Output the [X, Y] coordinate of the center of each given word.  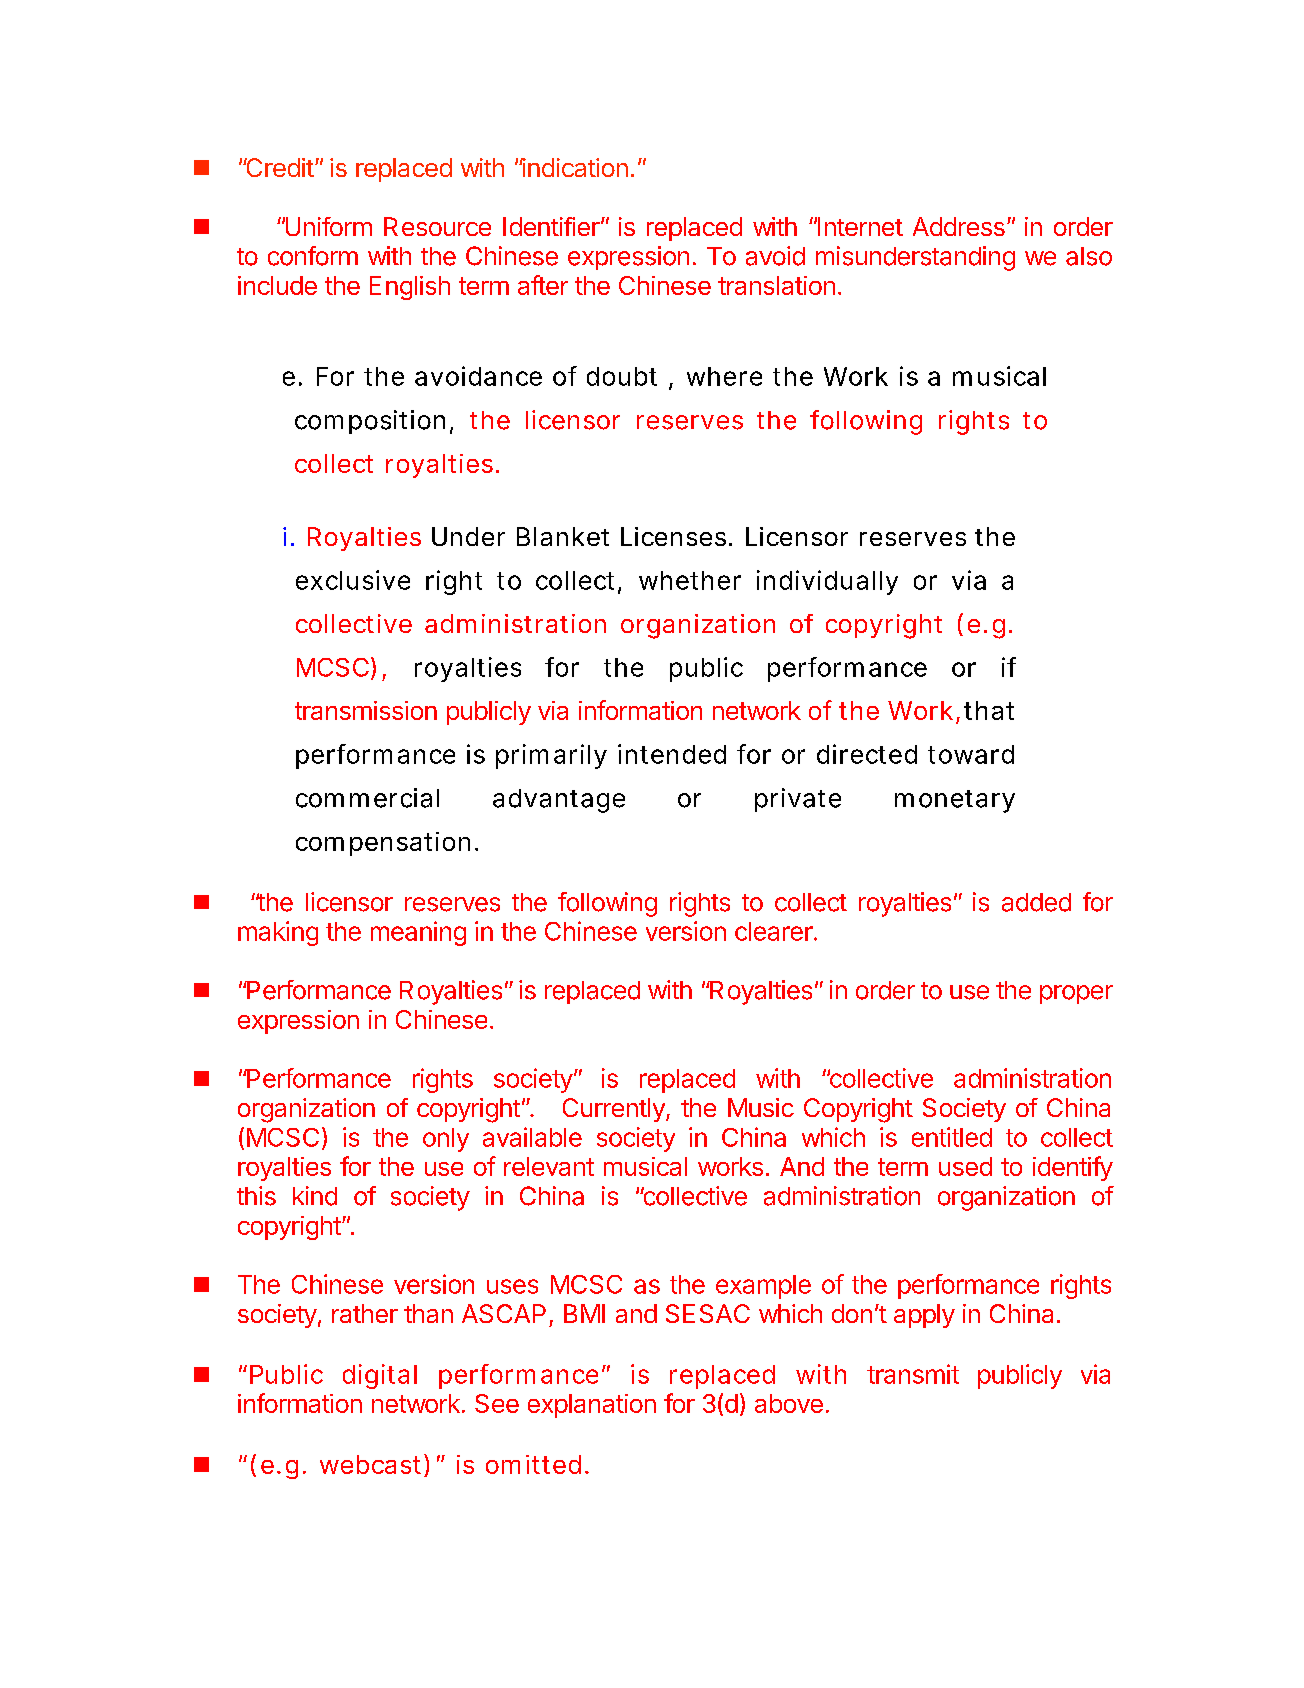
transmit [913, 1374]
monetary [955, 801]
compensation [383, 844]
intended [672, 754]
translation [776, 285]
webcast [372, 1465]
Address [959, 226]
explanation [592, 1406]
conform [313, 256]
